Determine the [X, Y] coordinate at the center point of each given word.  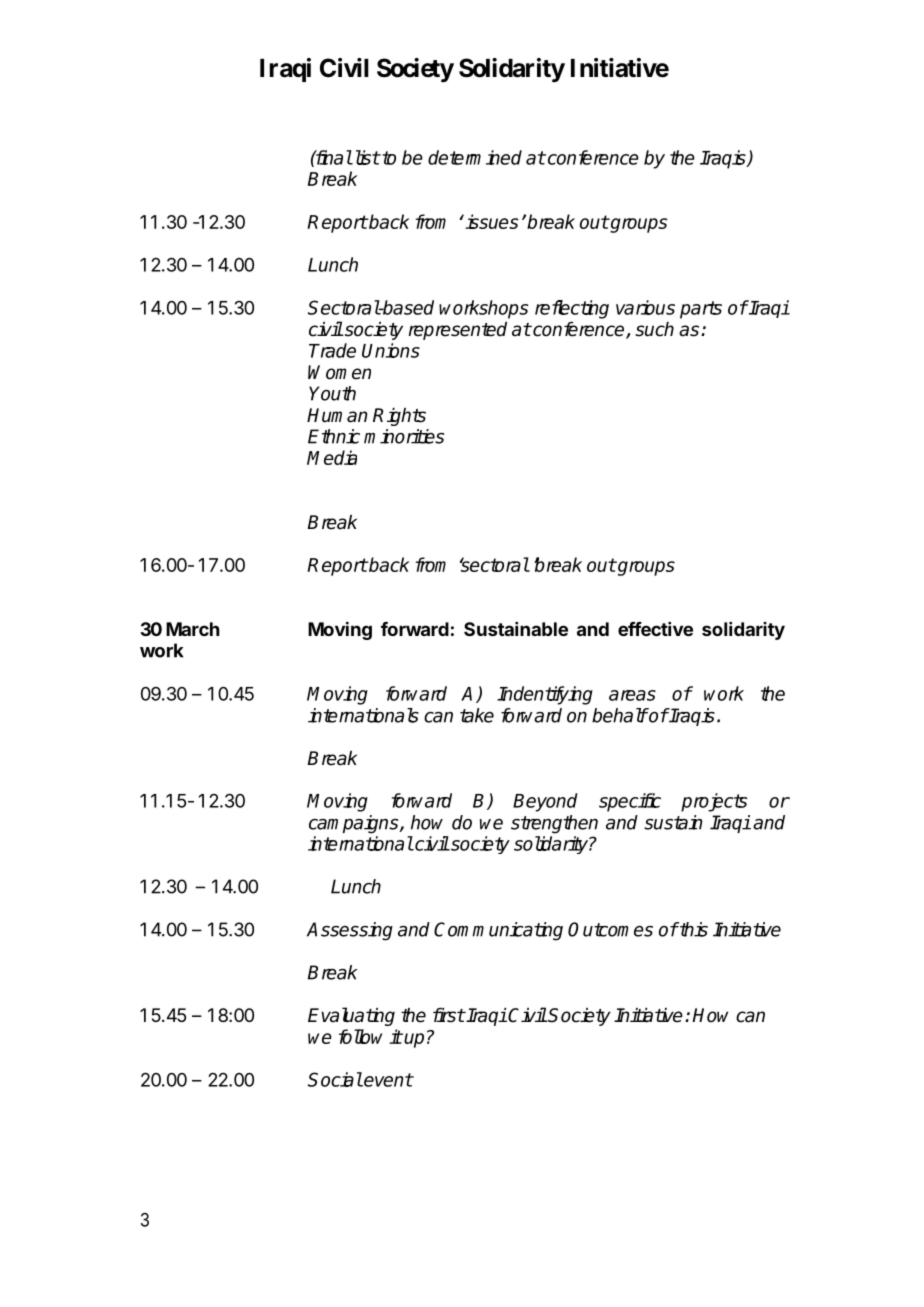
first [449, 1015]
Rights [399, 417]
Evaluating [351, 1016]
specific [630, 802]
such [654, 329]
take [477, 715]
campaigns [355, 824]
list [366, 157]
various [645, 307]
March [193, 629]
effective [655, 629]
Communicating [498, 931]
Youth [332, 393]
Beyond [545, 802]
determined [475, 157]
